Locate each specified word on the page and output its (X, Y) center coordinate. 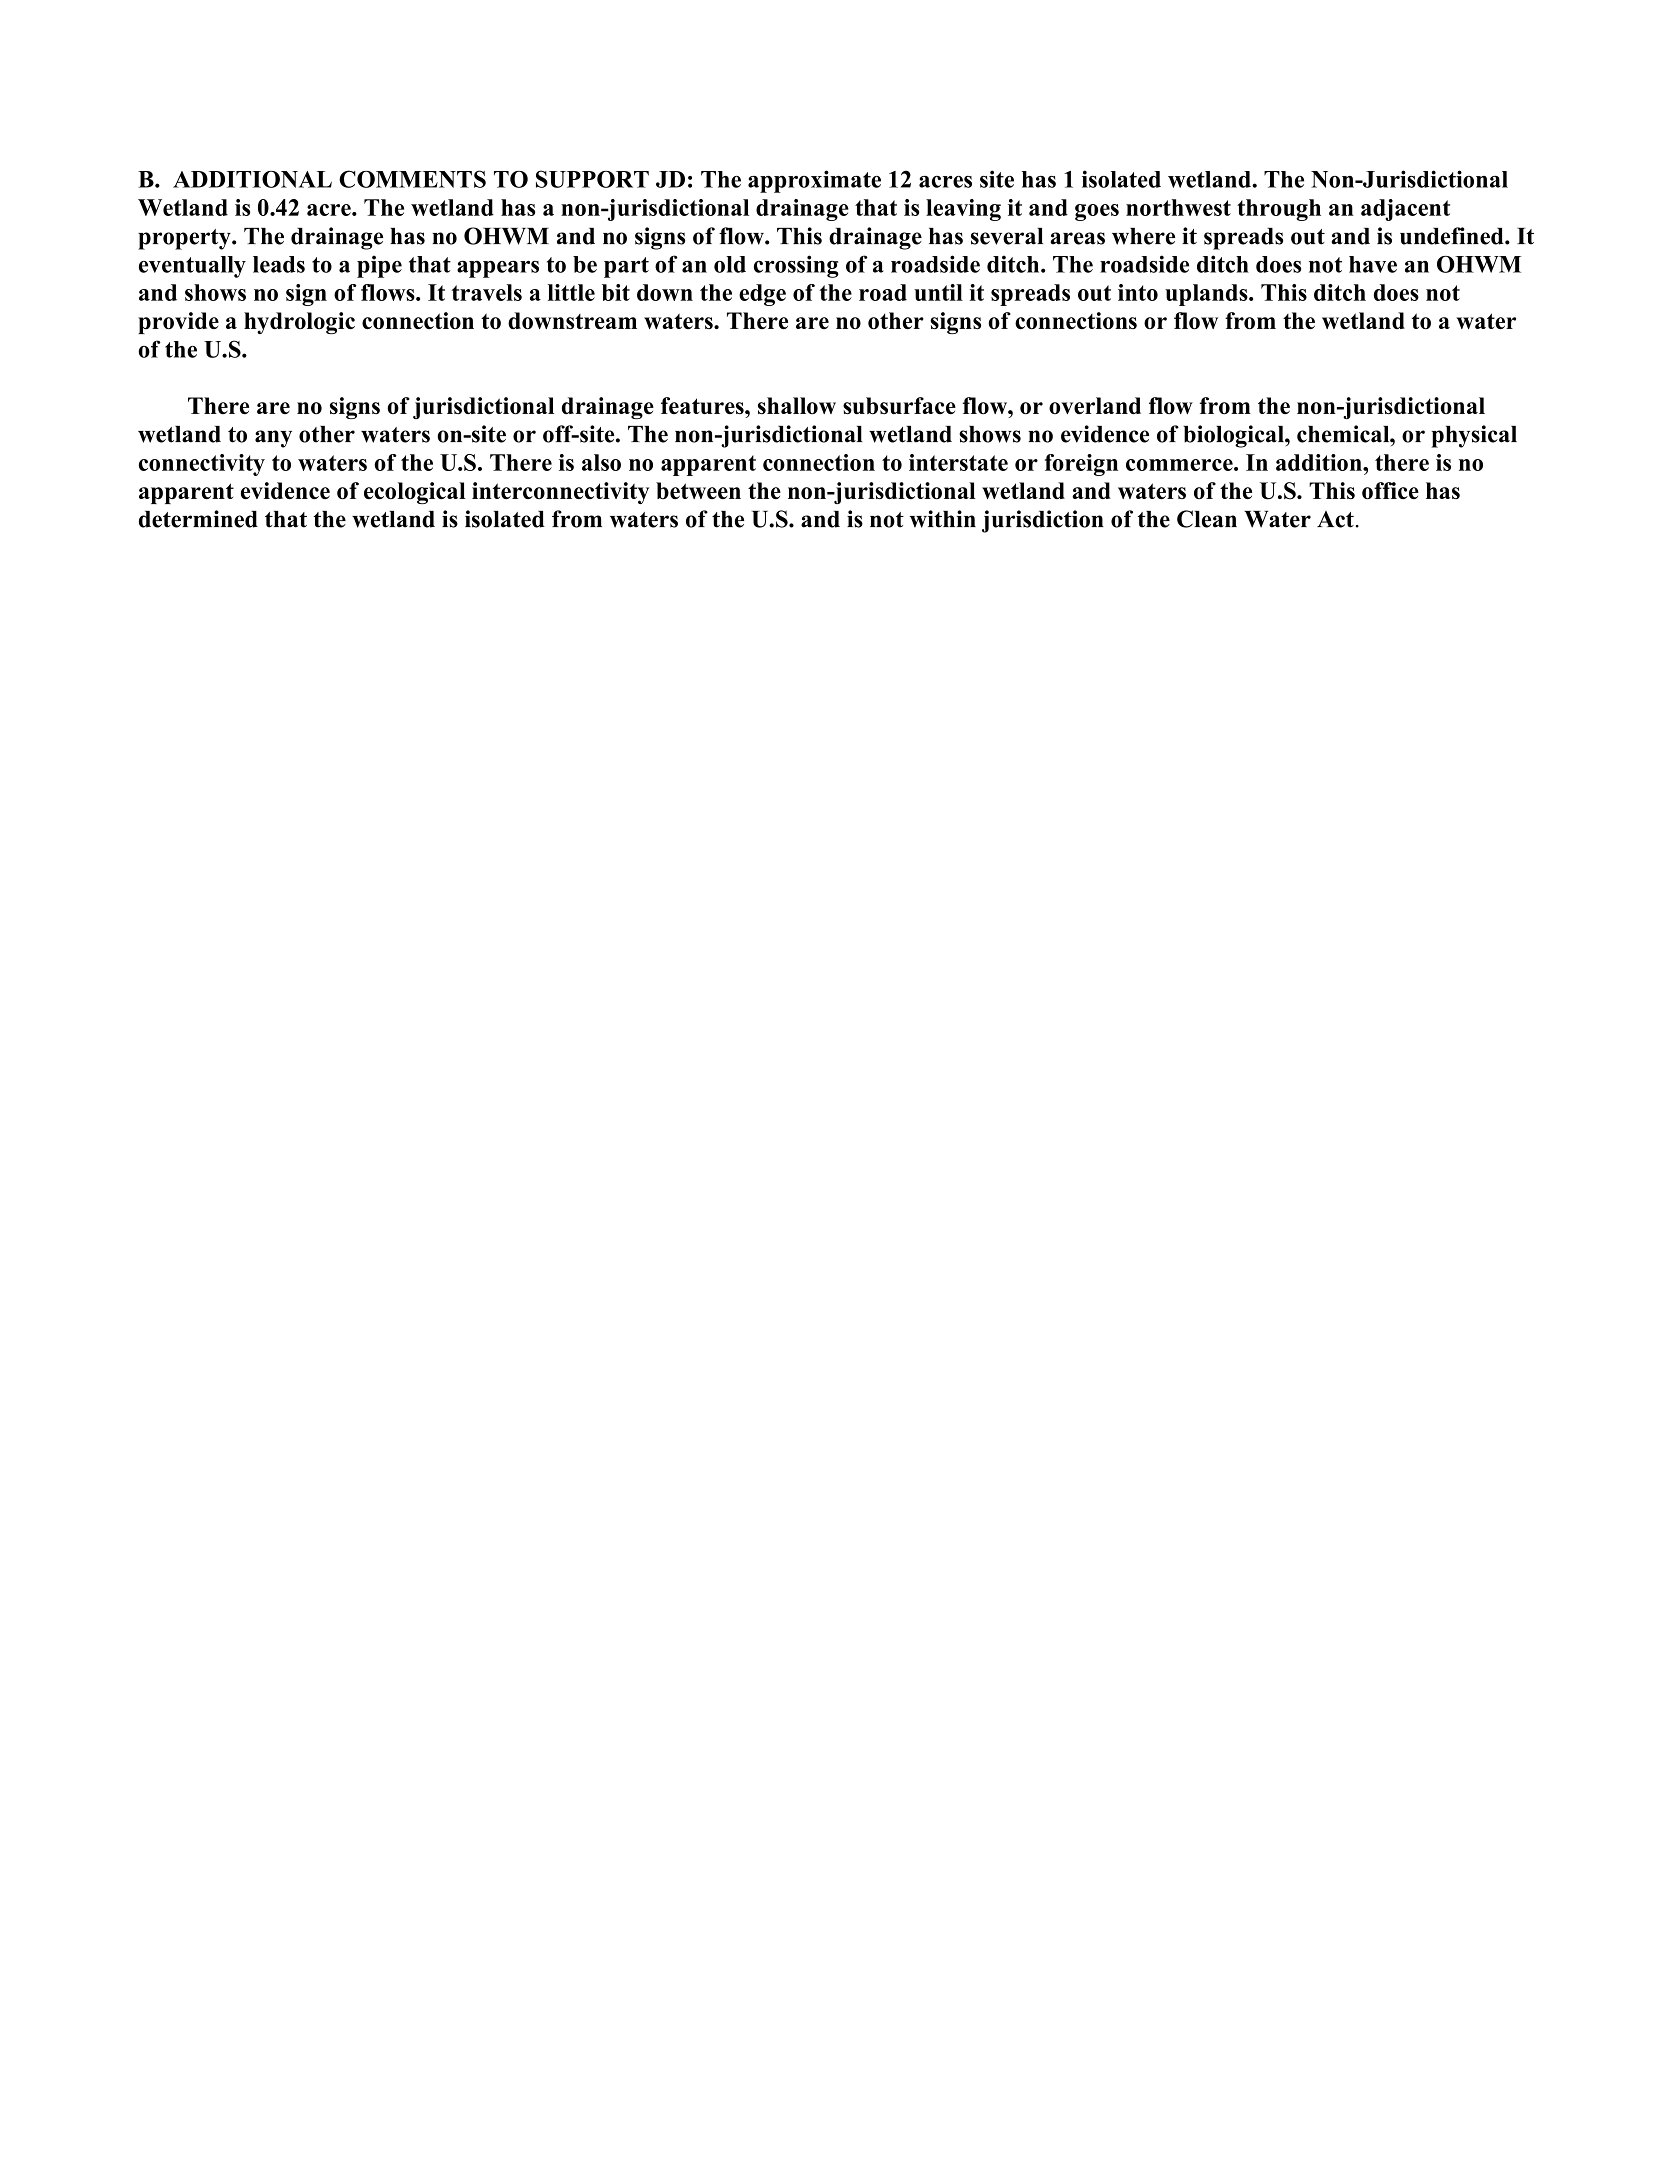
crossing (796, 266)
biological (1235, 436)
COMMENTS (412, 179)
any (273, 439)
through (1279, 210)
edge (762, 295)
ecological (415, 493)
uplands (1207, 295)
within (943, 519)
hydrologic (299, 323)
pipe (379, 266)
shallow (797, 405)
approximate (814, 181)
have (1373, 264)
